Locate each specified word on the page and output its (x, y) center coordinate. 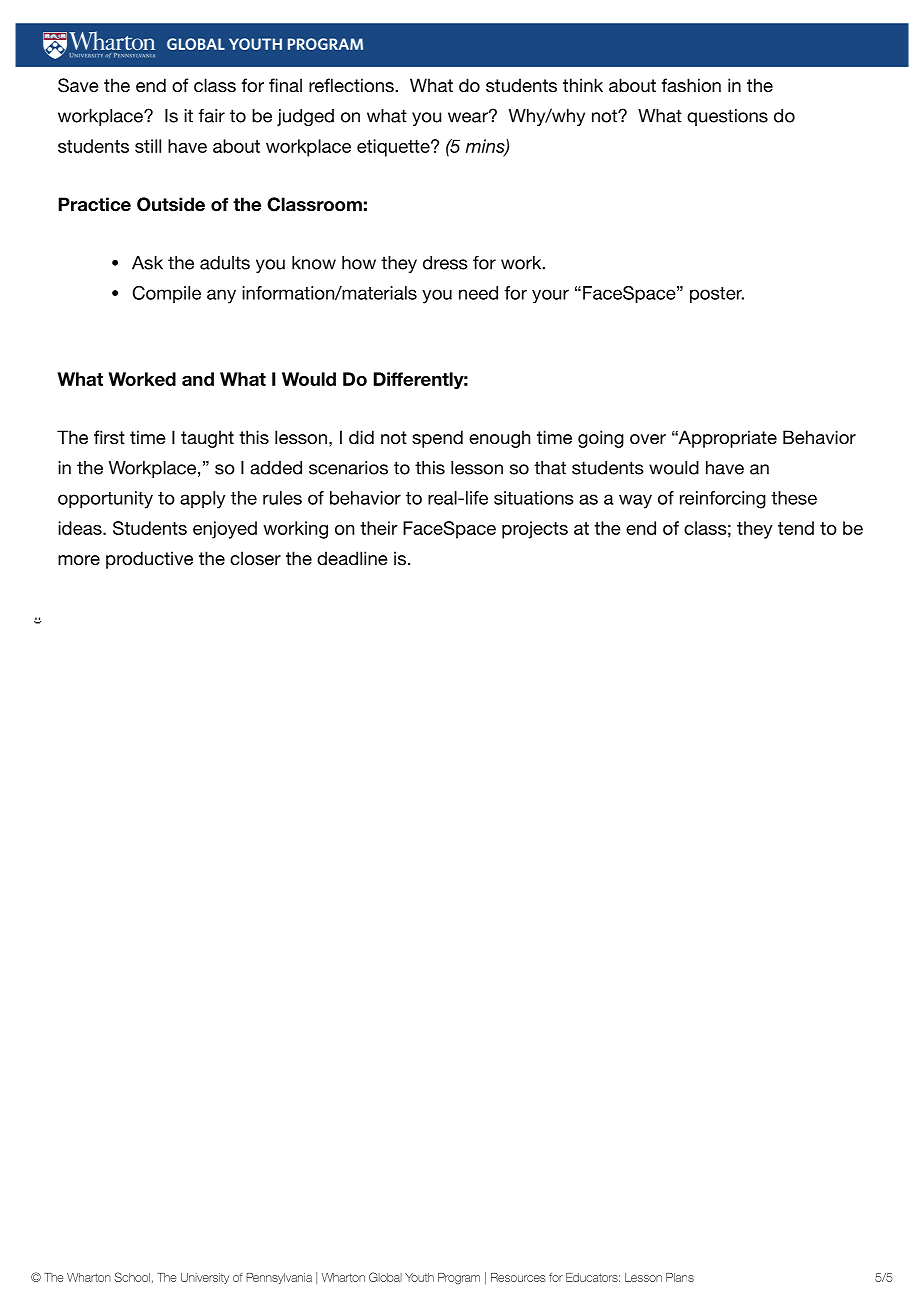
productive (149, 560)
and (198, 379)
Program (459, 1278)
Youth (419, 1277)
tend (796, 528)
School (132, 1277)
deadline (352, 558)
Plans (680, 1277)
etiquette (394, 148)
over (648, 439)
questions (727, 117)
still (148, 146)
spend (437, 439)
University (205, 1278)
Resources (518, 1277)
